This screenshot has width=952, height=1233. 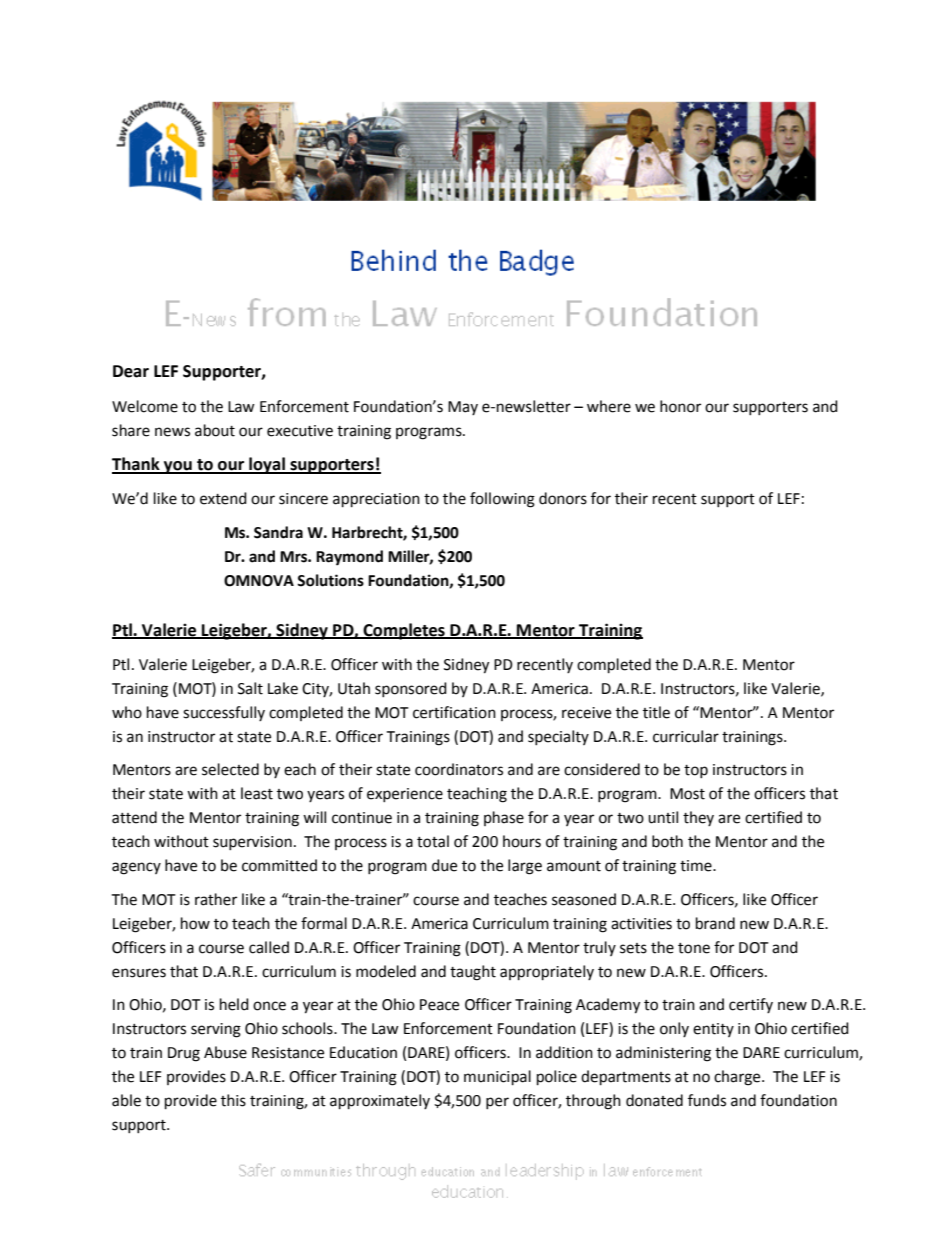 What do you see at coordinates (405, 795) in the screenshot?
I see `experience` at bounding box center [405, 795].
